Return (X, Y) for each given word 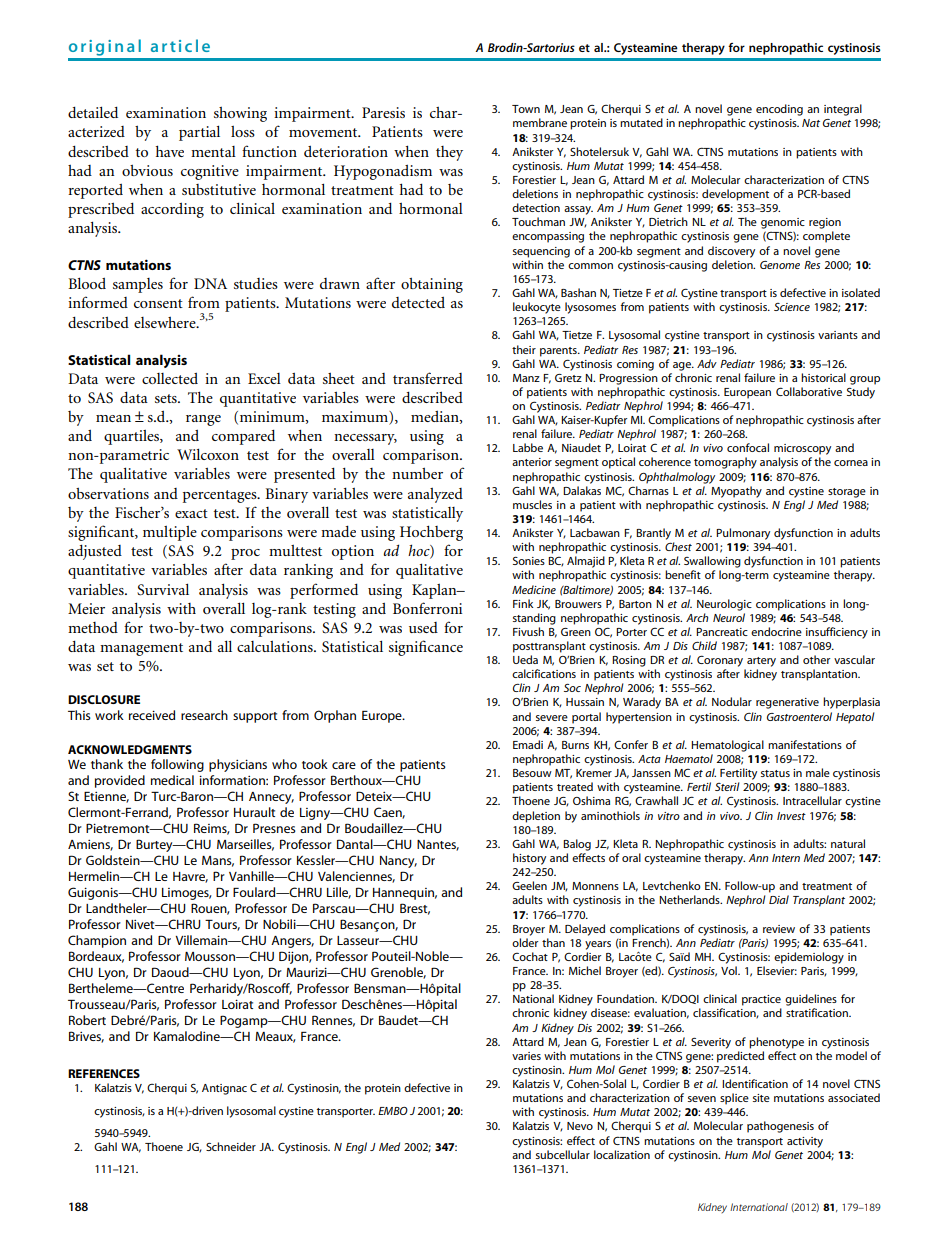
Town (526, 109)
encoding (779, 110)
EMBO (393, 1111)
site (761, 1098)
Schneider (231, 1146)
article (180, 45)
